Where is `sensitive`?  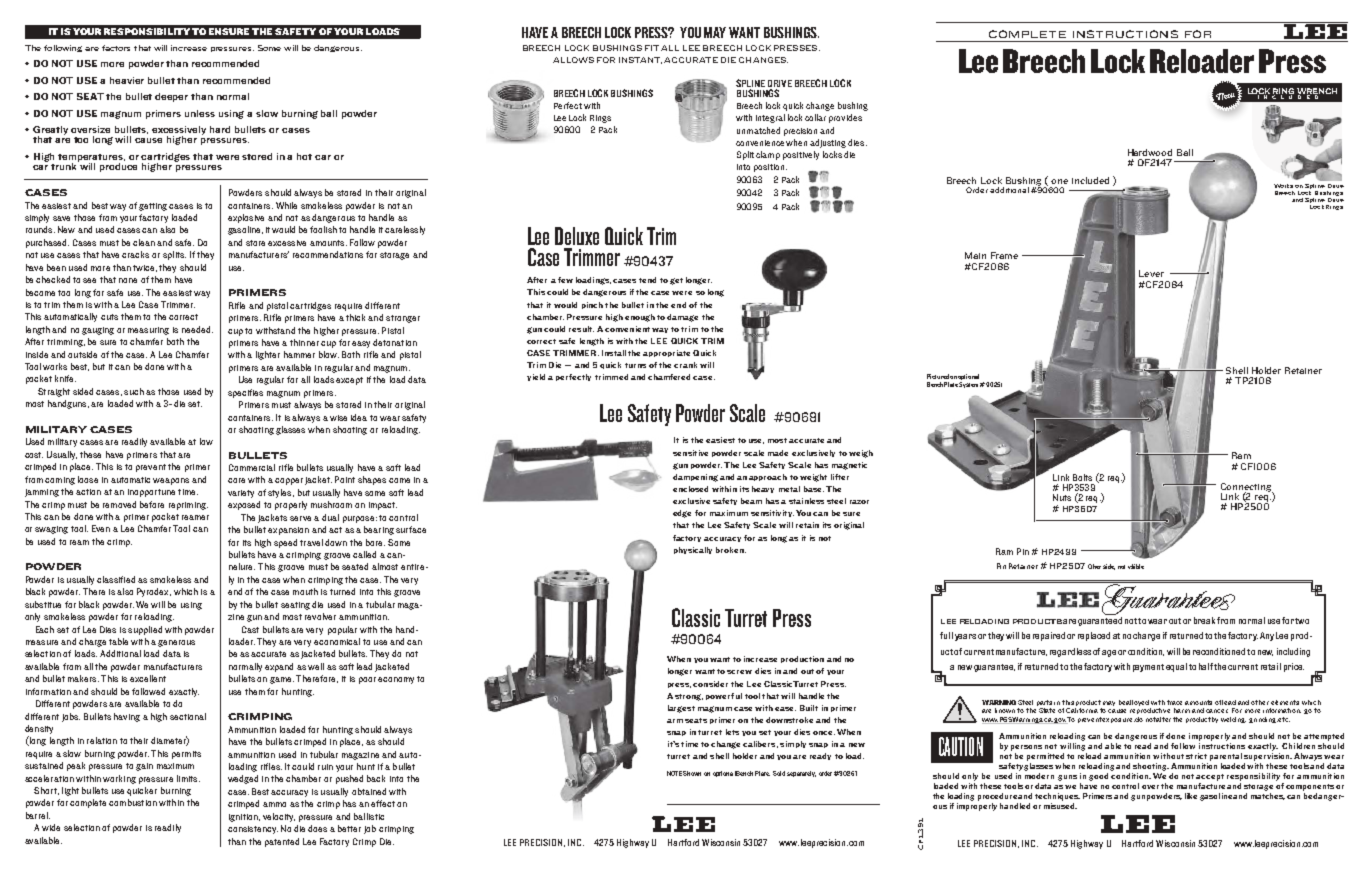
sensitive is located at coordinates (690, 453).
